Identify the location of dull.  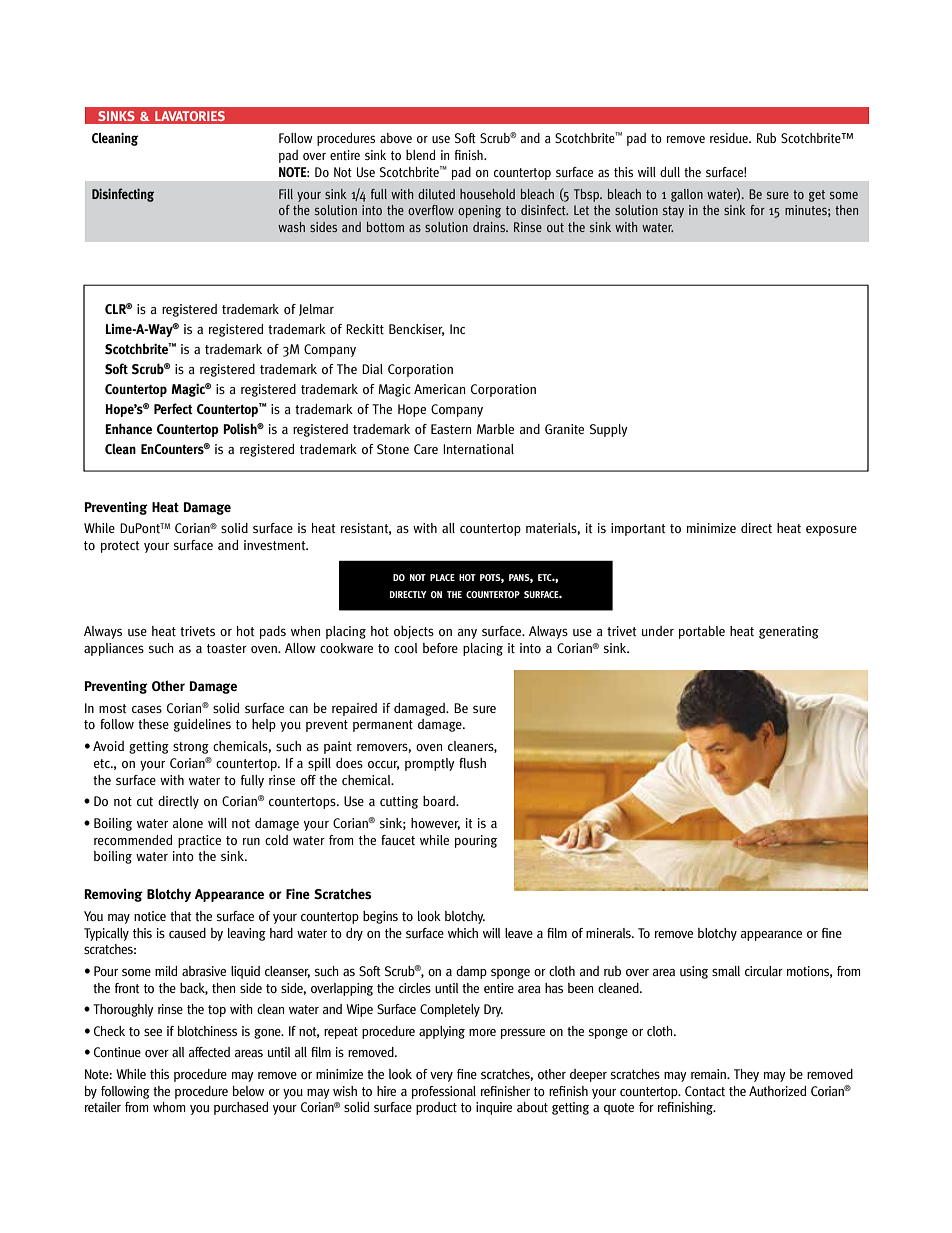
(670, 172).
